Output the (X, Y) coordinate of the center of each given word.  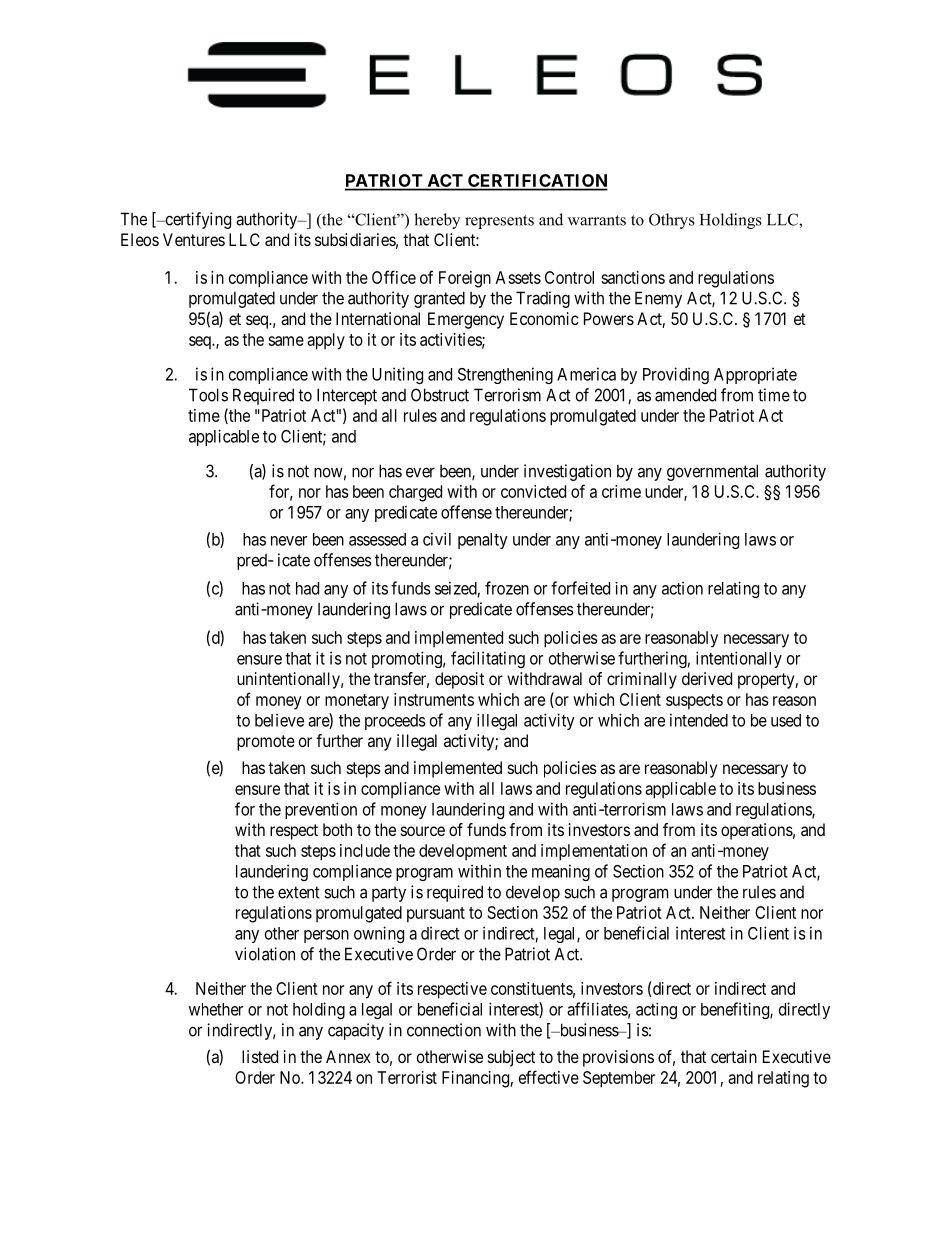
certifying (197, 220)
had (307, 588)
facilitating (488, 659)
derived (707, 678)
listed (260, 1056)
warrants (597, 220)
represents (499, 222)
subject (511, 1058)
